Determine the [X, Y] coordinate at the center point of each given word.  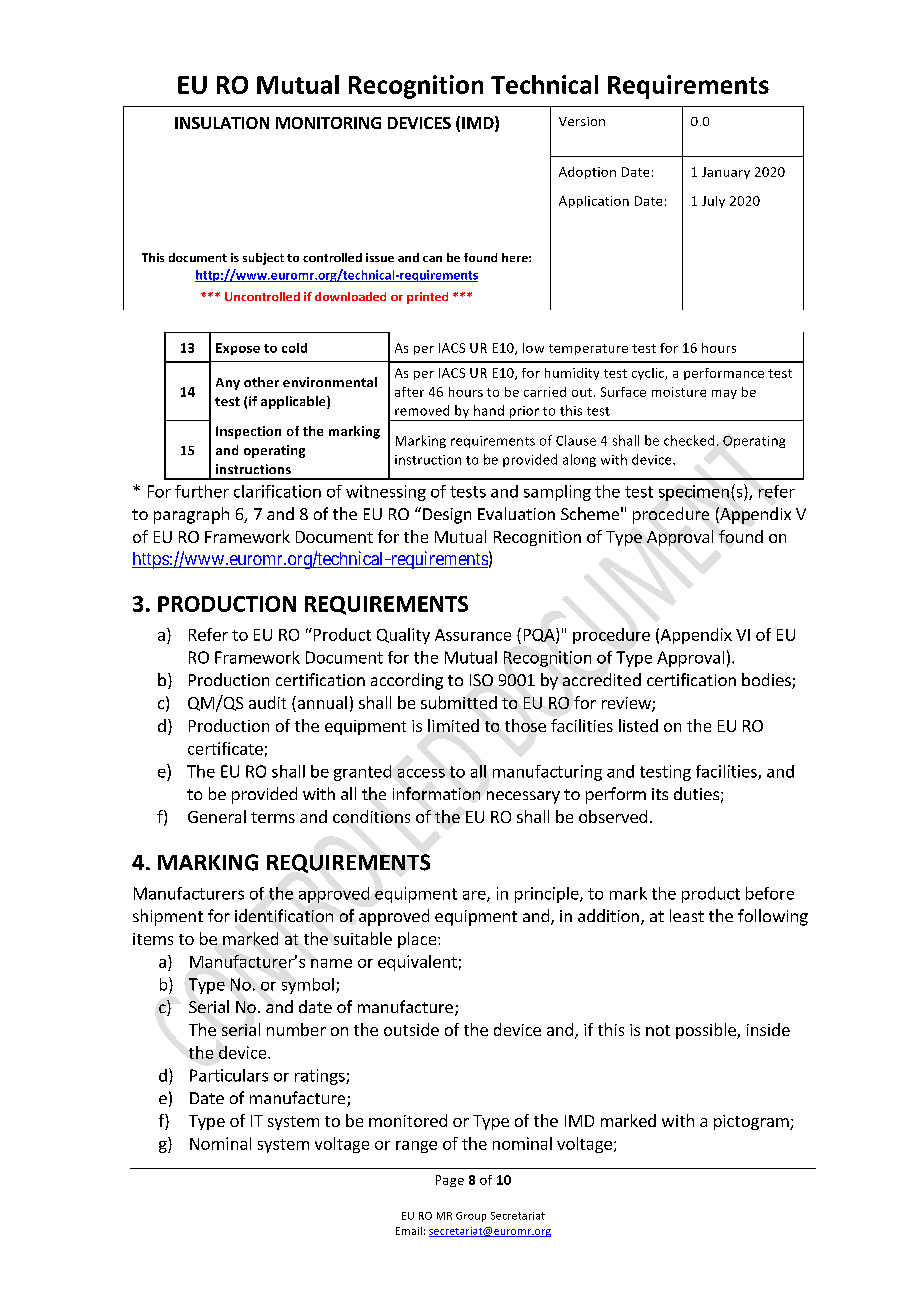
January [726, 173]
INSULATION [222, 123]
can [432, 259]
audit [267, 702]
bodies [767, 681]
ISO [481, 680]
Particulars [229, 1075]
